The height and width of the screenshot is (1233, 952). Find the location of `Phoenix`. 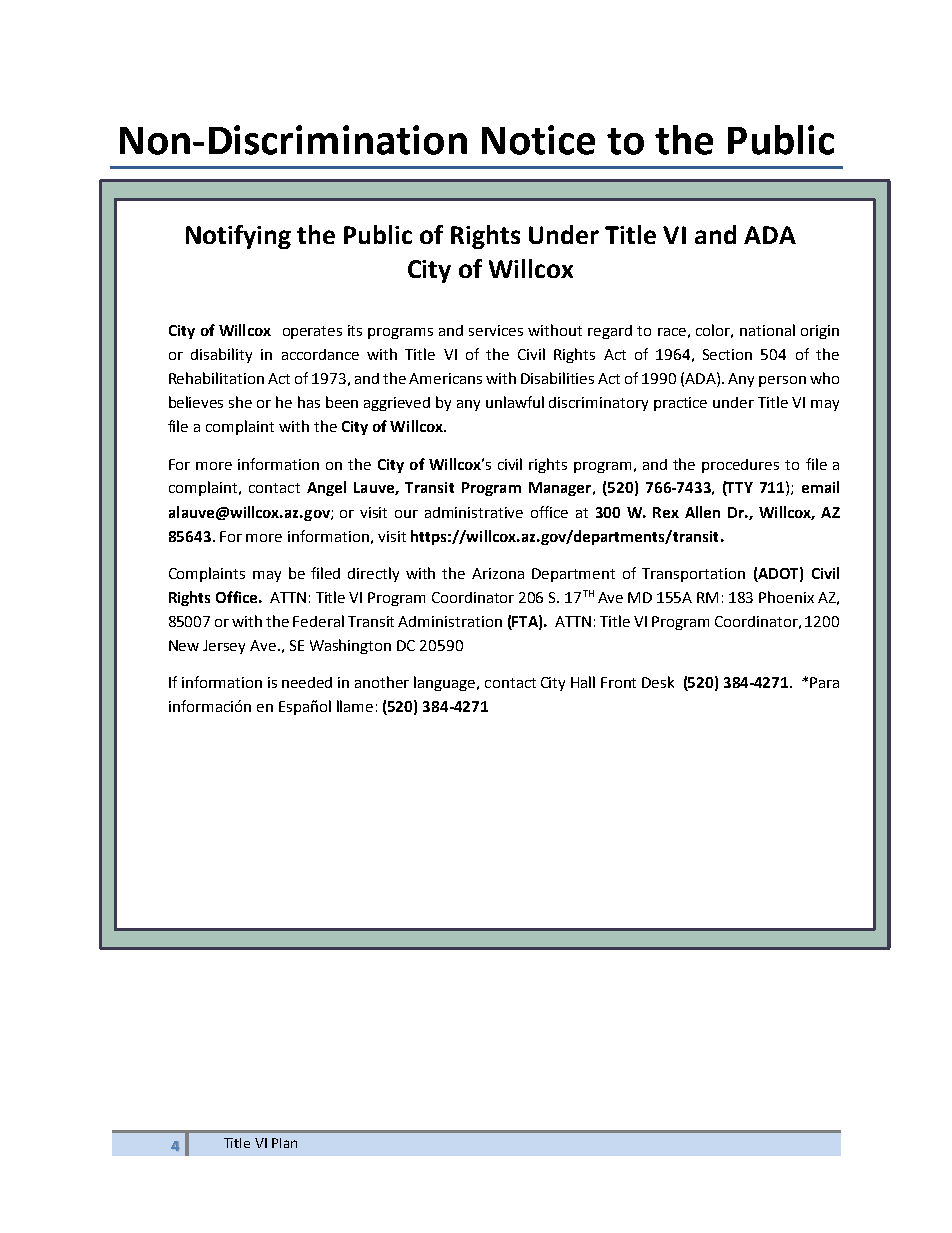

Phoenix is located at coordinates (786, 597).
